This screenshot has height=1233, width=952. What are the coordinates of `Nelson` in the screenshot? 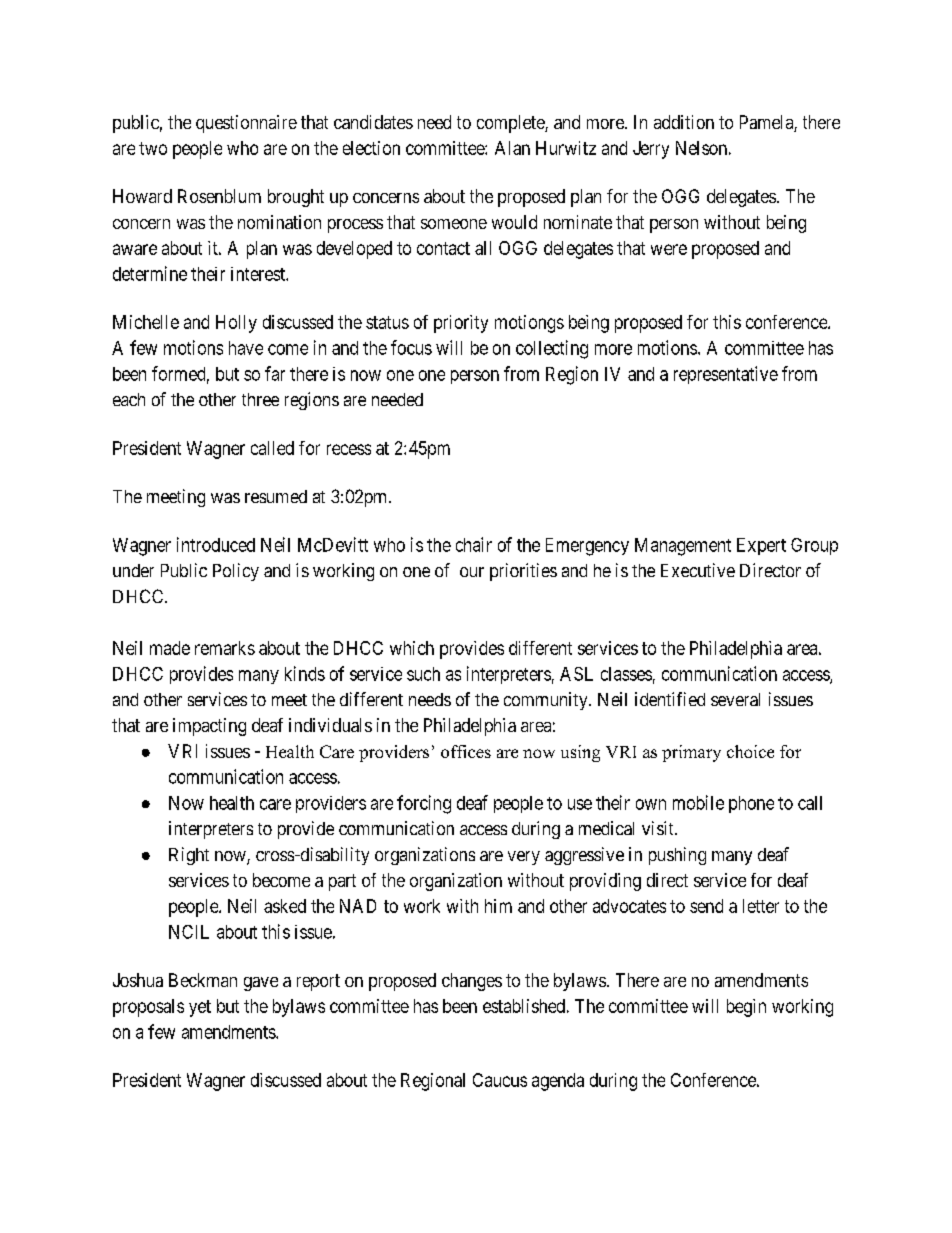 It's located at (701, 148).
